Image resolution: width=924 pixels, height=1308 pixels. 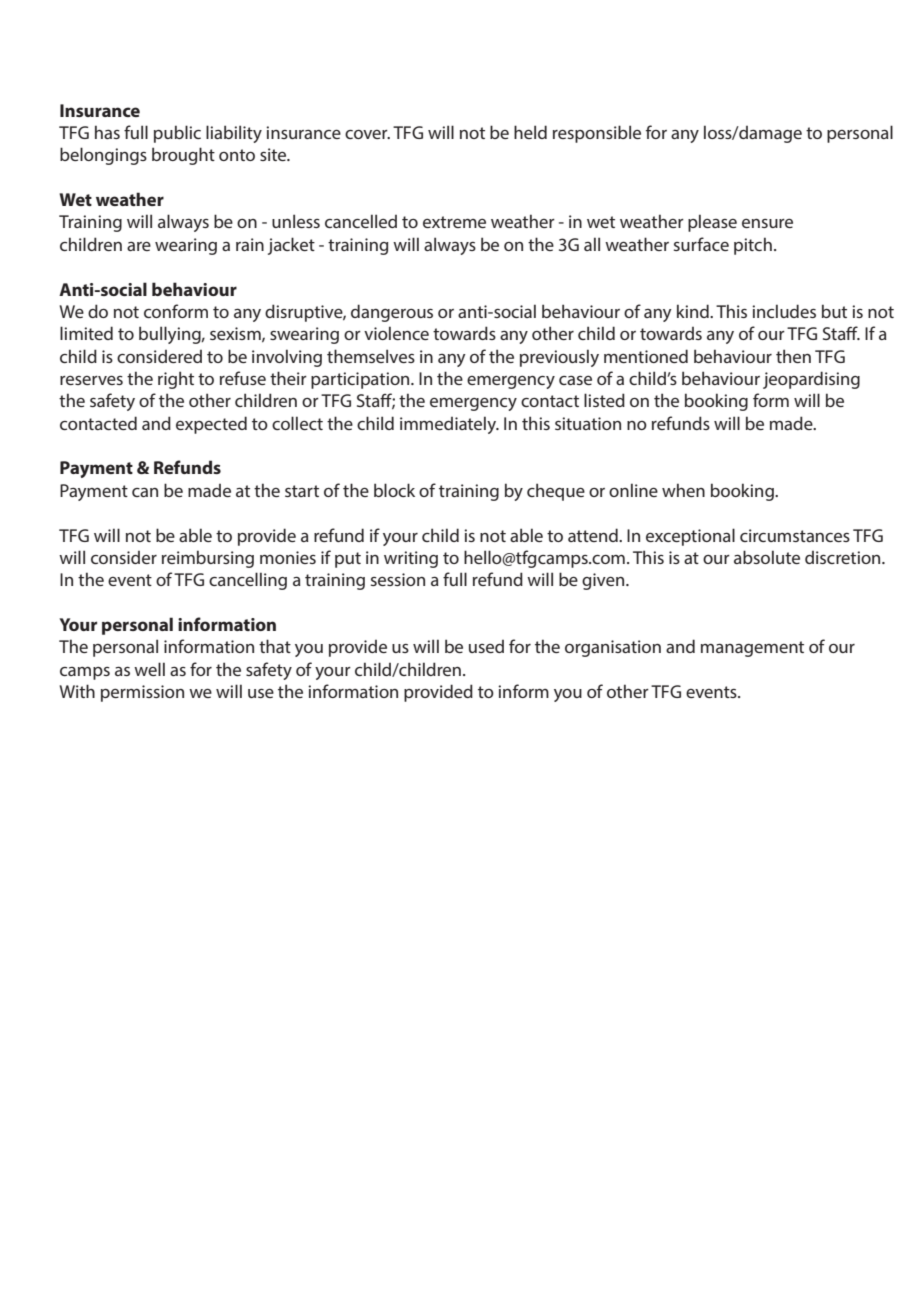 What do you see at coordinates (752, 649) in the screenshot?
I see `management` at bounding box center [752, 649].
